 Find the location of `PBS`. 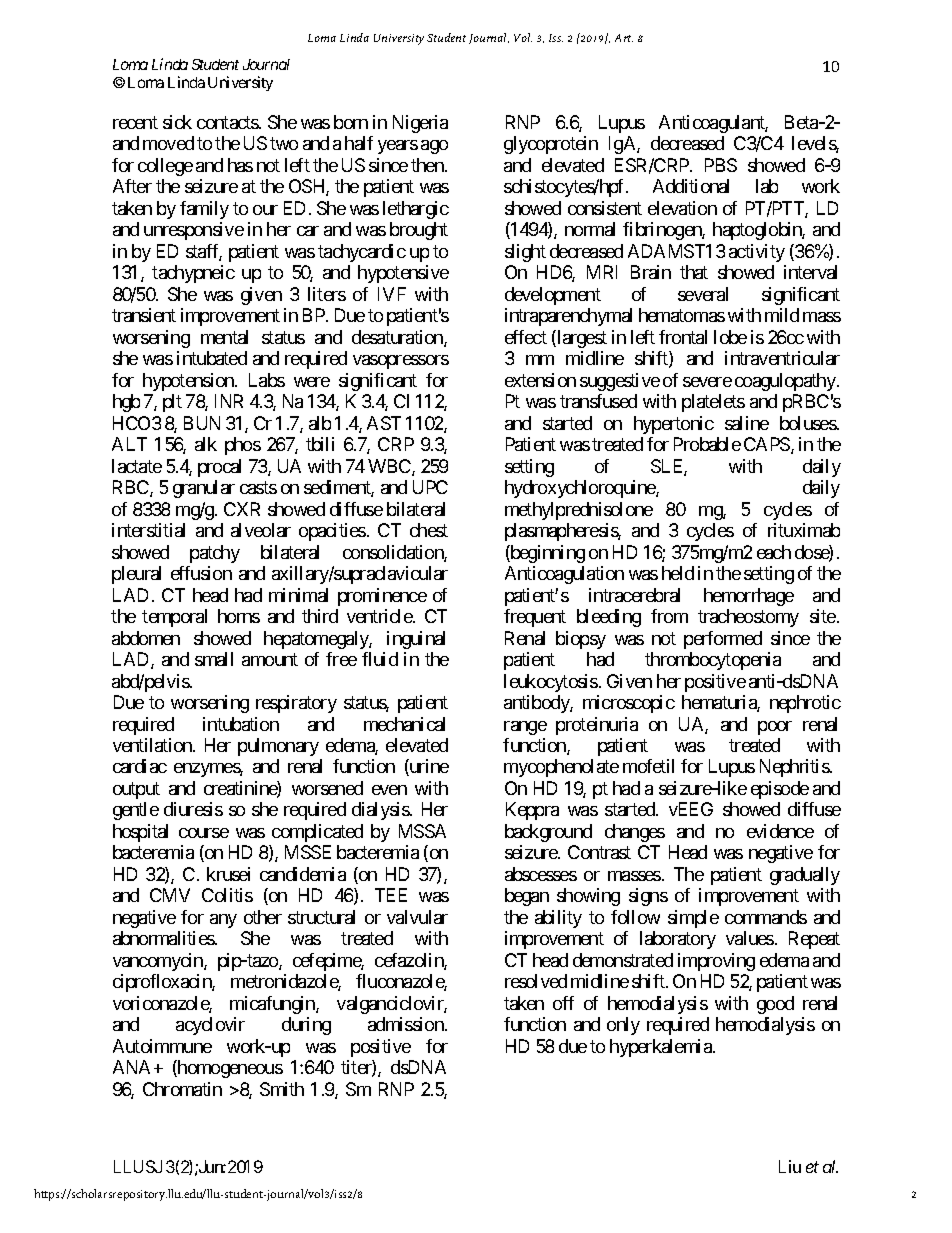

PBS is located at coordinates (721, 165).
